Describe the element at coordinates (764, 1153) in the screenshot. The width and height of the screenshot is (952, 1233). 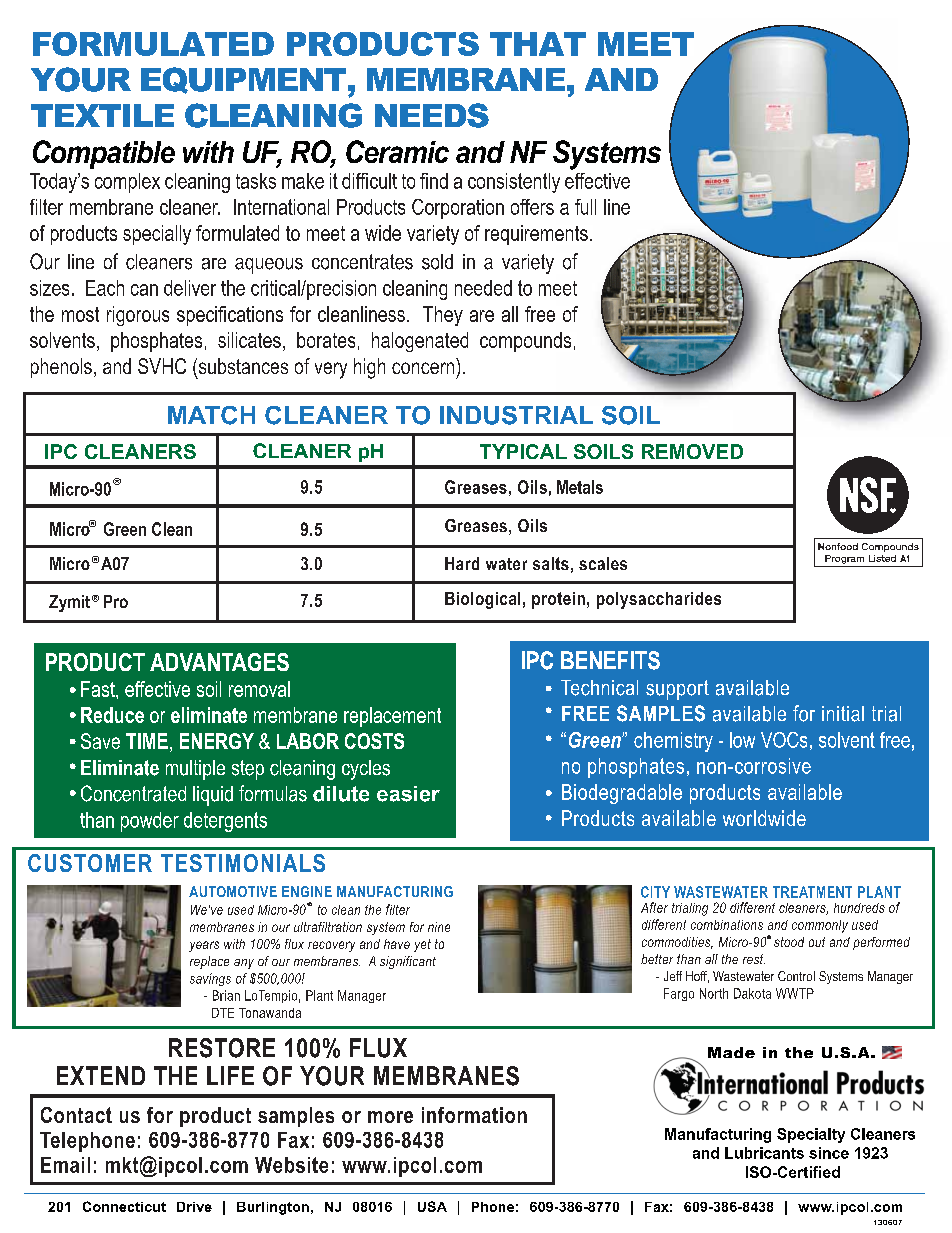
I see `Lubricants` at that location.
